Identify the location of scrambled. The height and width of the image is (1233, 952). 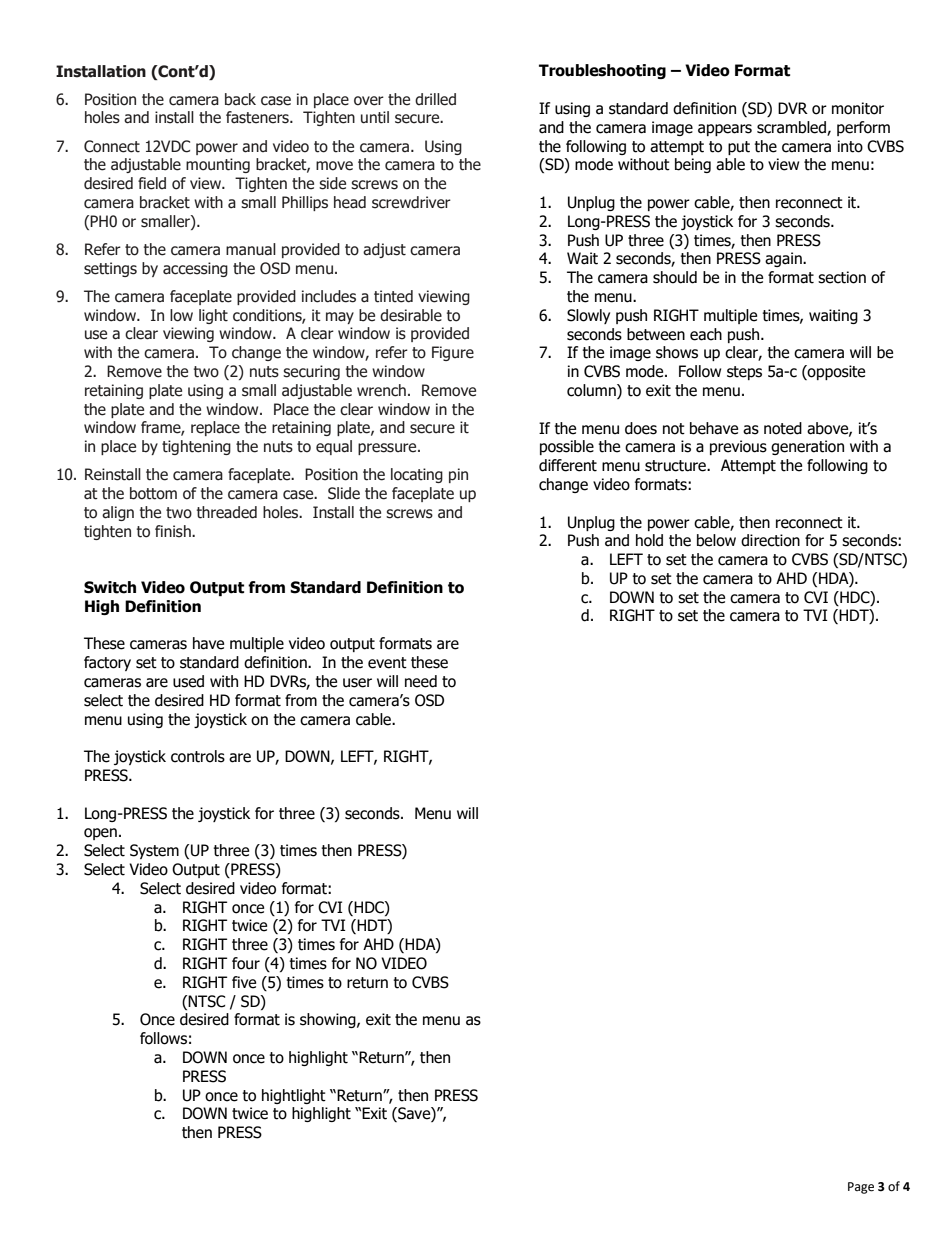
(792, 128).
